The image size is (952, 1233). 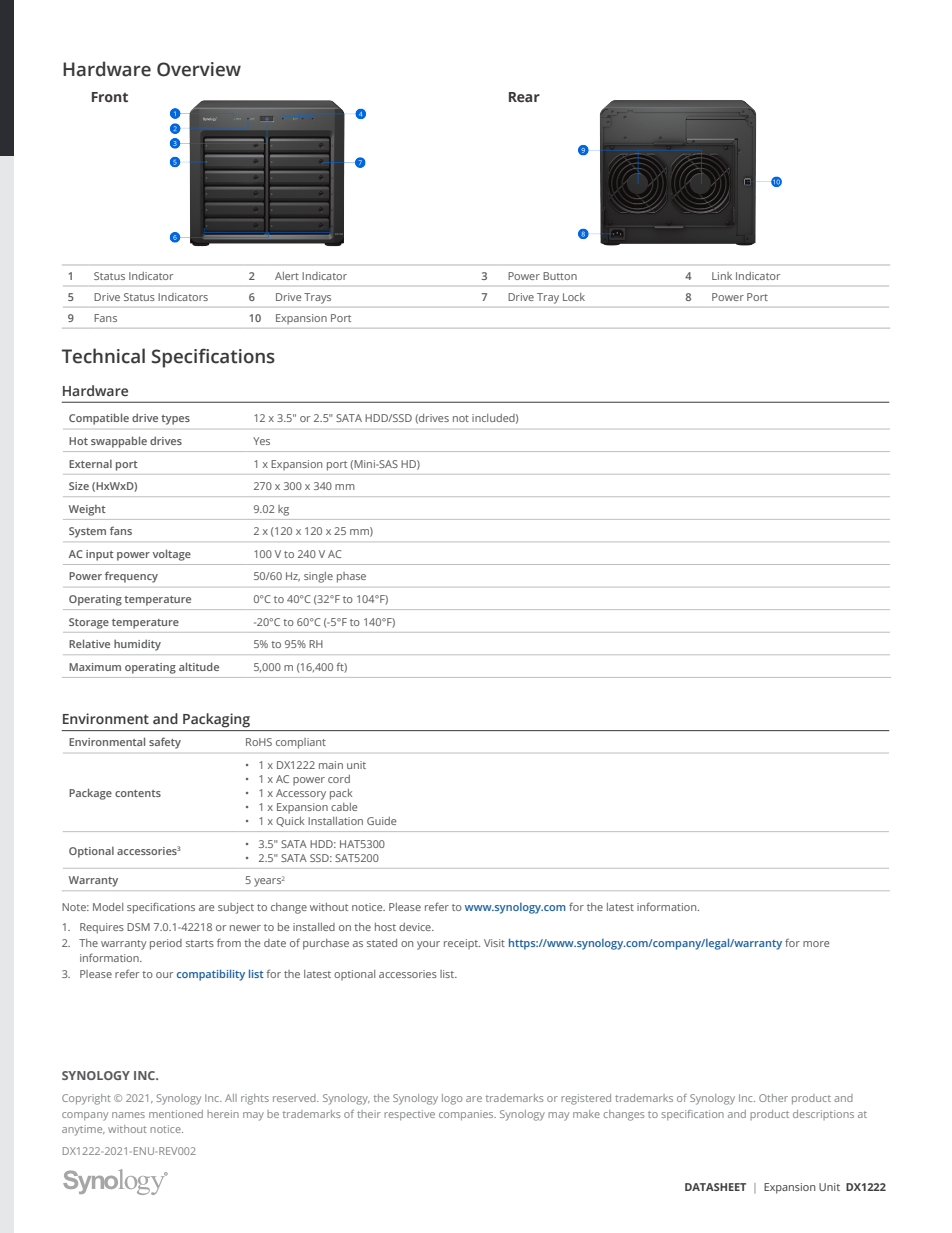 What do you see at coordinates (138, 793) in the screenshot?
I see `contents` at bounding box center [138, 793].
